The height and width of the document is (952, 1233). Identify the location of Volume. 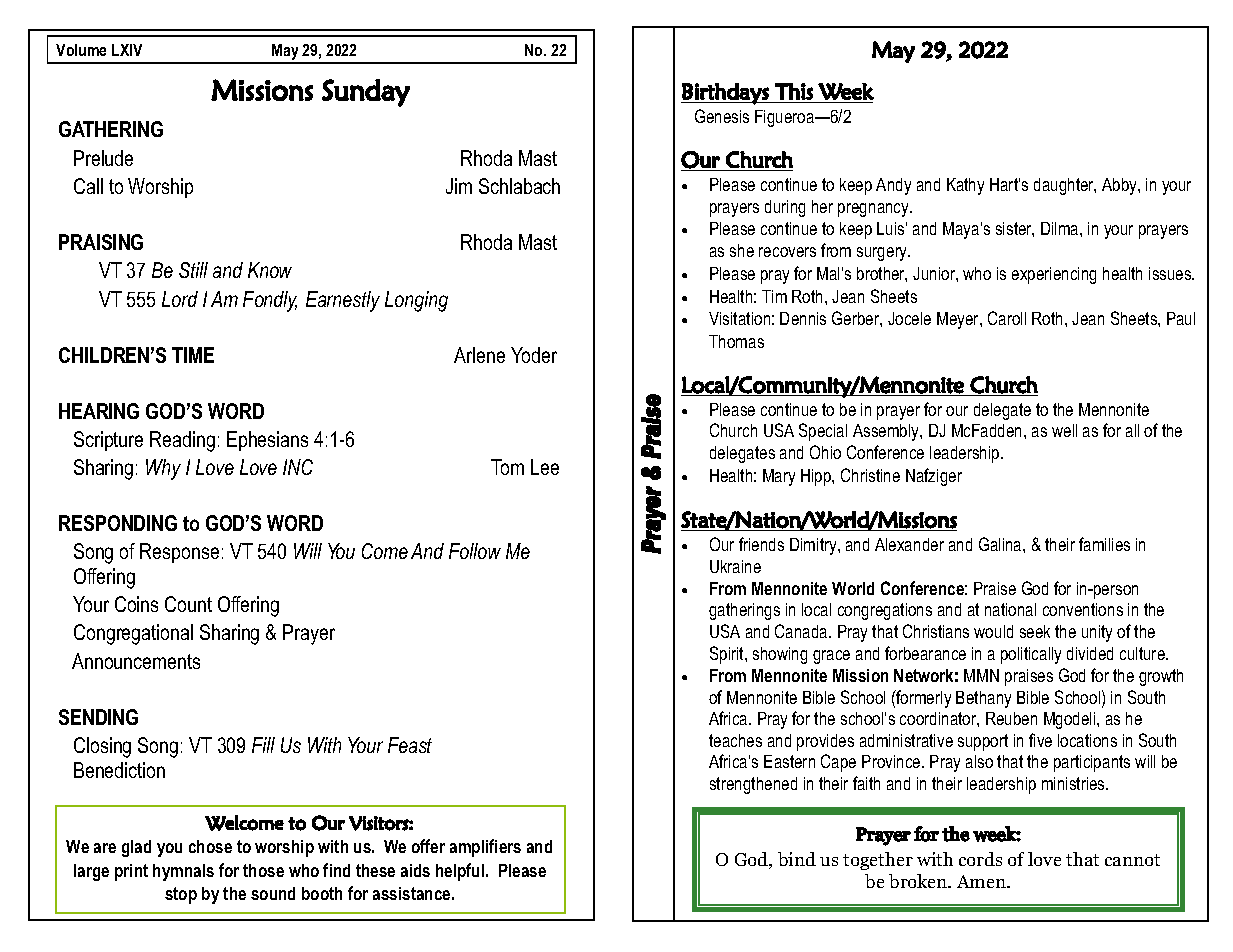
(81, 50).
